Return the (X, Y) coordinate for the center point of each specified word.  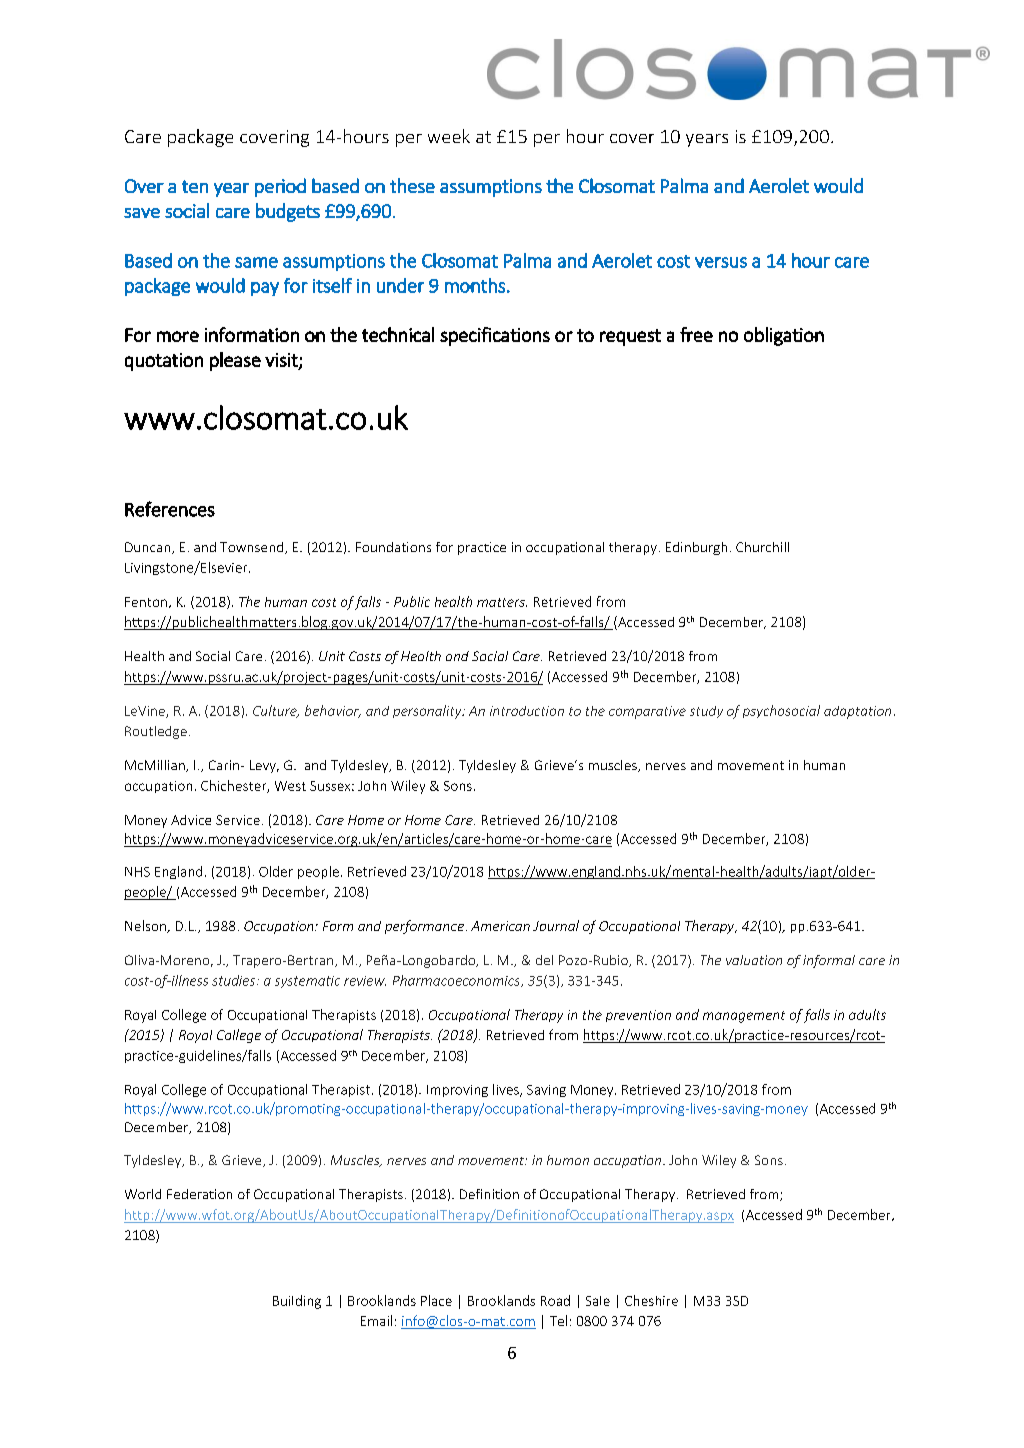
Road (555, 1300)
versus (721, 262)
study (706, 712)
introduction (527, 711)
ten (195, 186)
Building (297, 1302)
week (449, 136)
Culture (276, 711)
